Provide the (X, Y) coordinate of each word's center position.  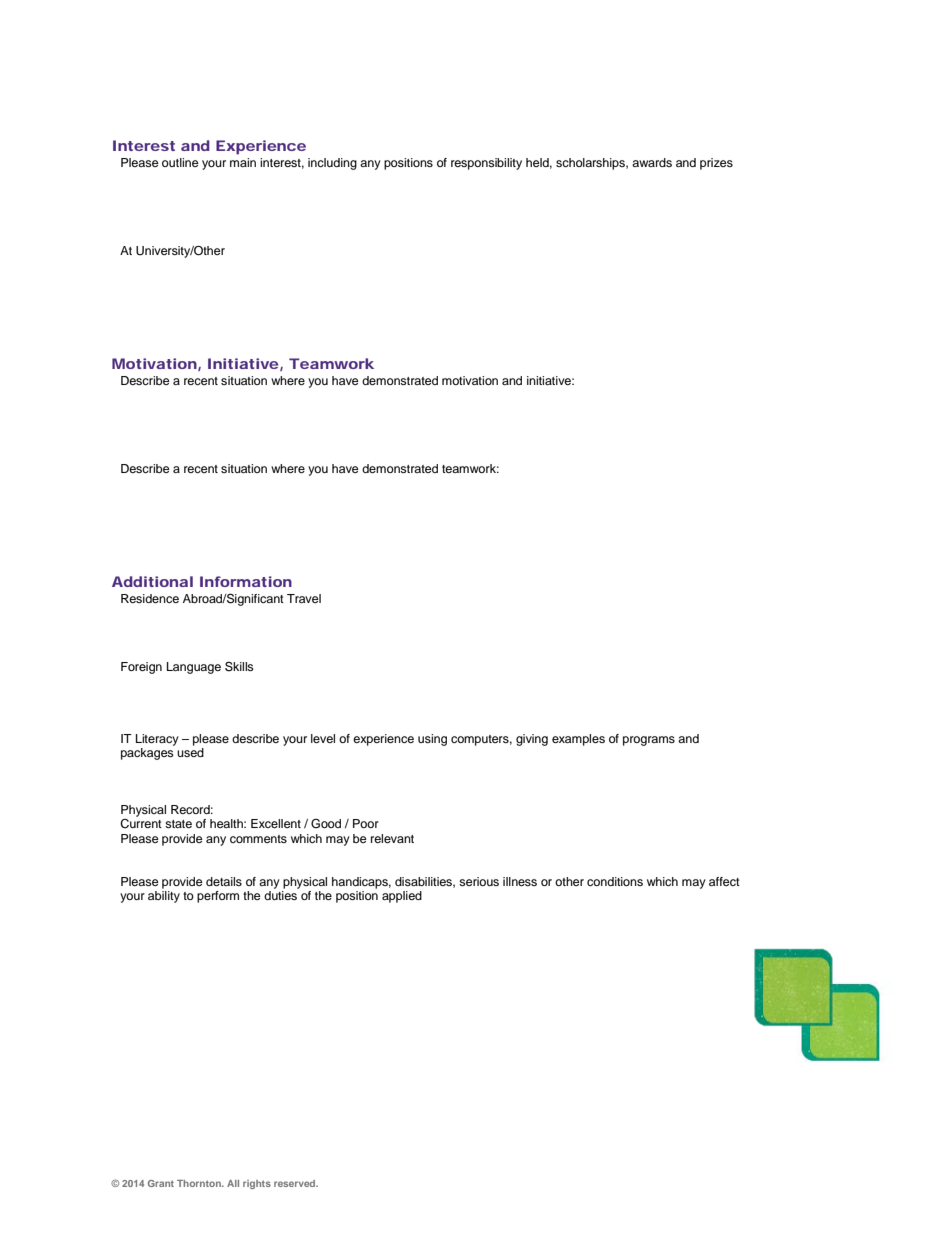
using (432, 740)
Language (194, 668)
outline (180, 162)
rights (257, 1184)
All (233, 1183)
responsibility (486, 164)
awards (652, 162)
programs (649, 741)
